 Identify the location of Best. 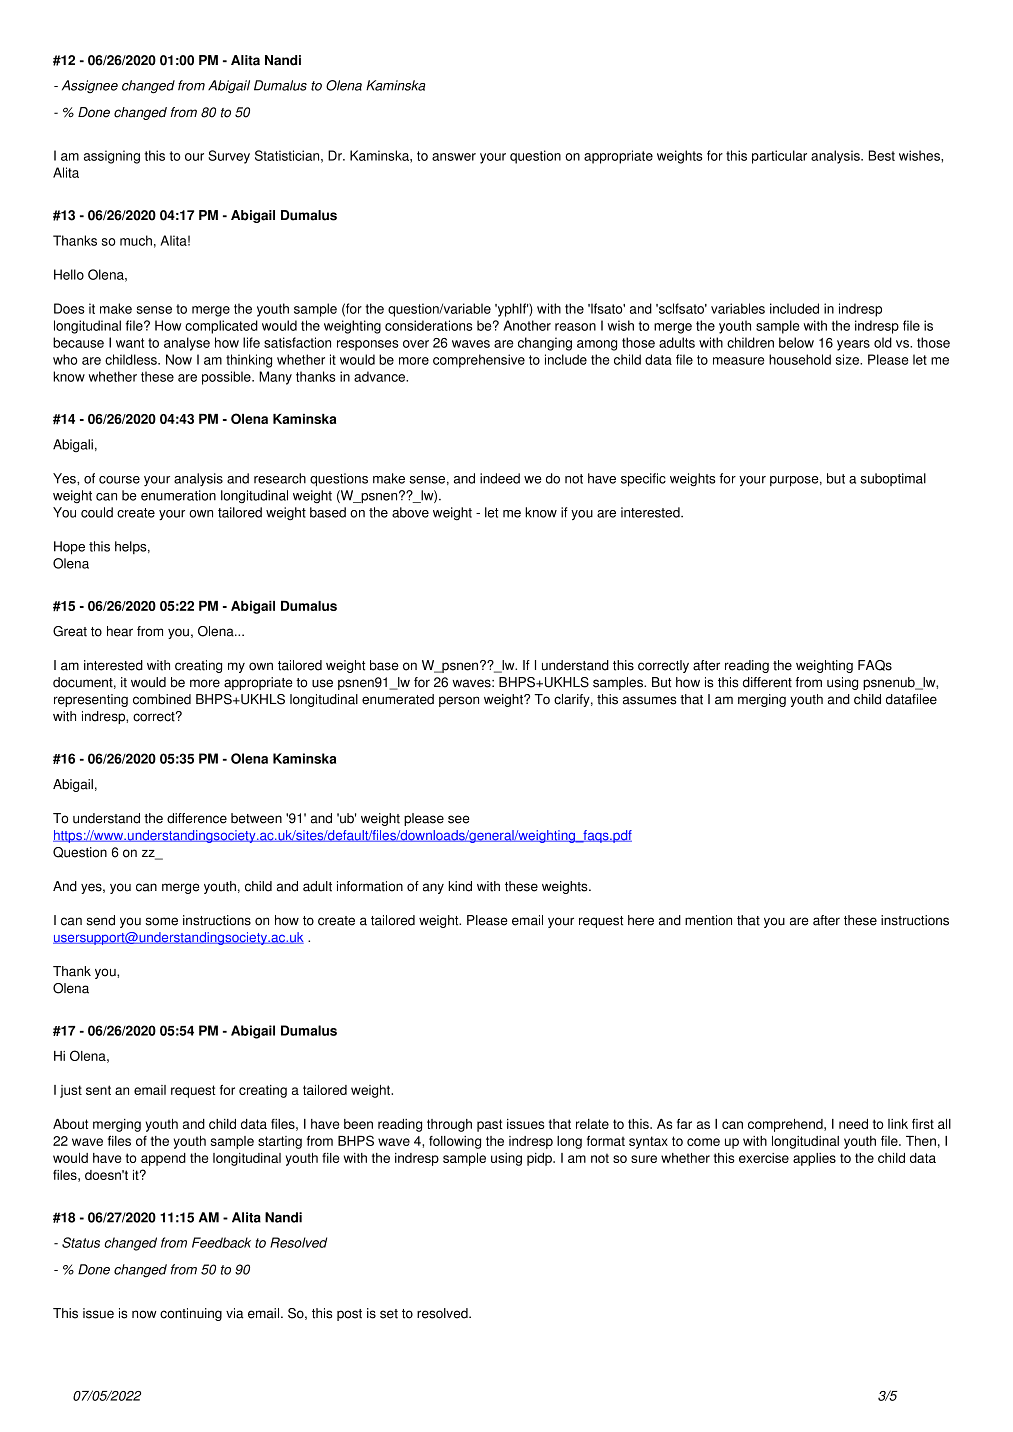
(882, 155).
